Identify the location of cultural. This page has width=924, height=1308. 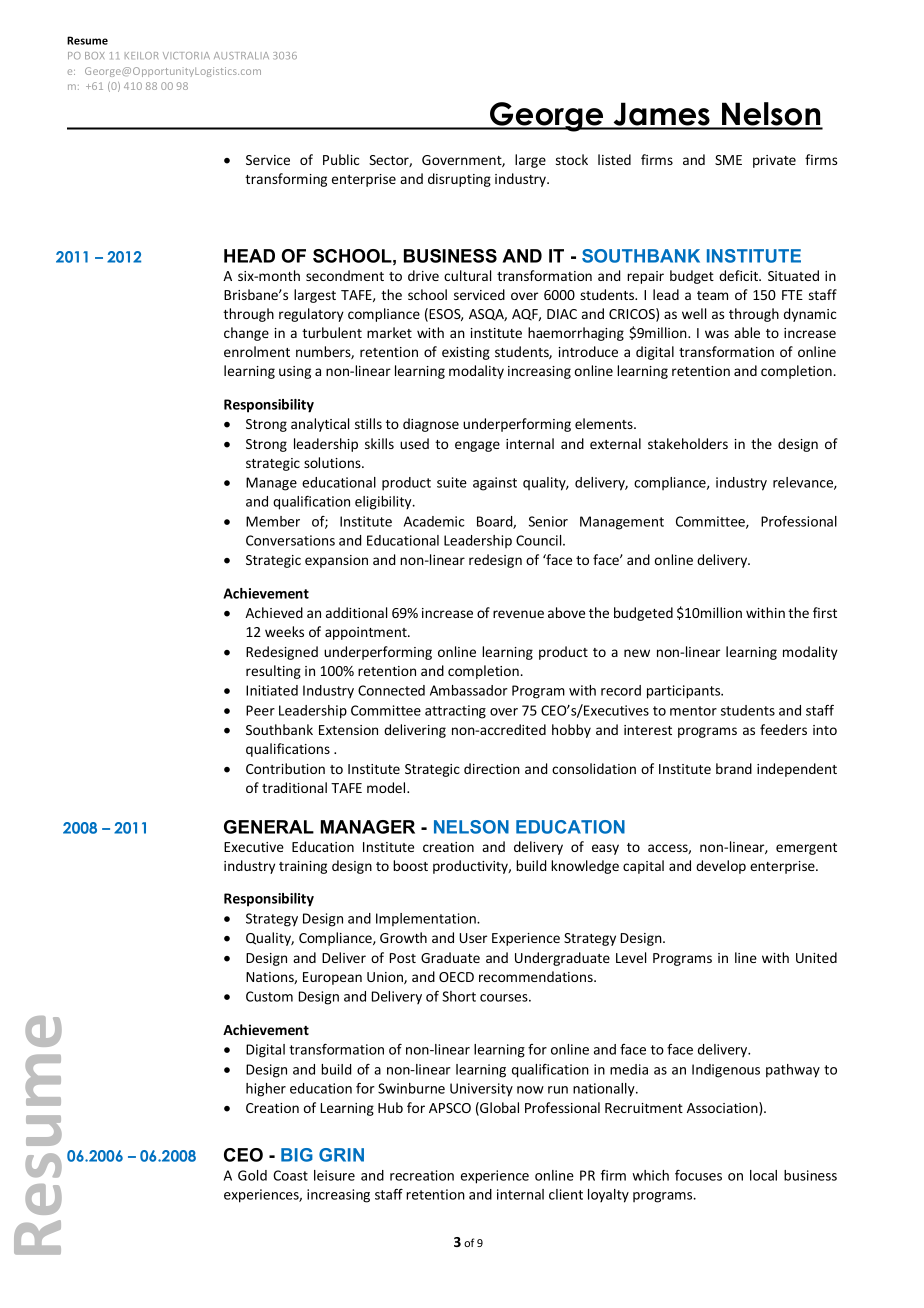
(467, 275).
